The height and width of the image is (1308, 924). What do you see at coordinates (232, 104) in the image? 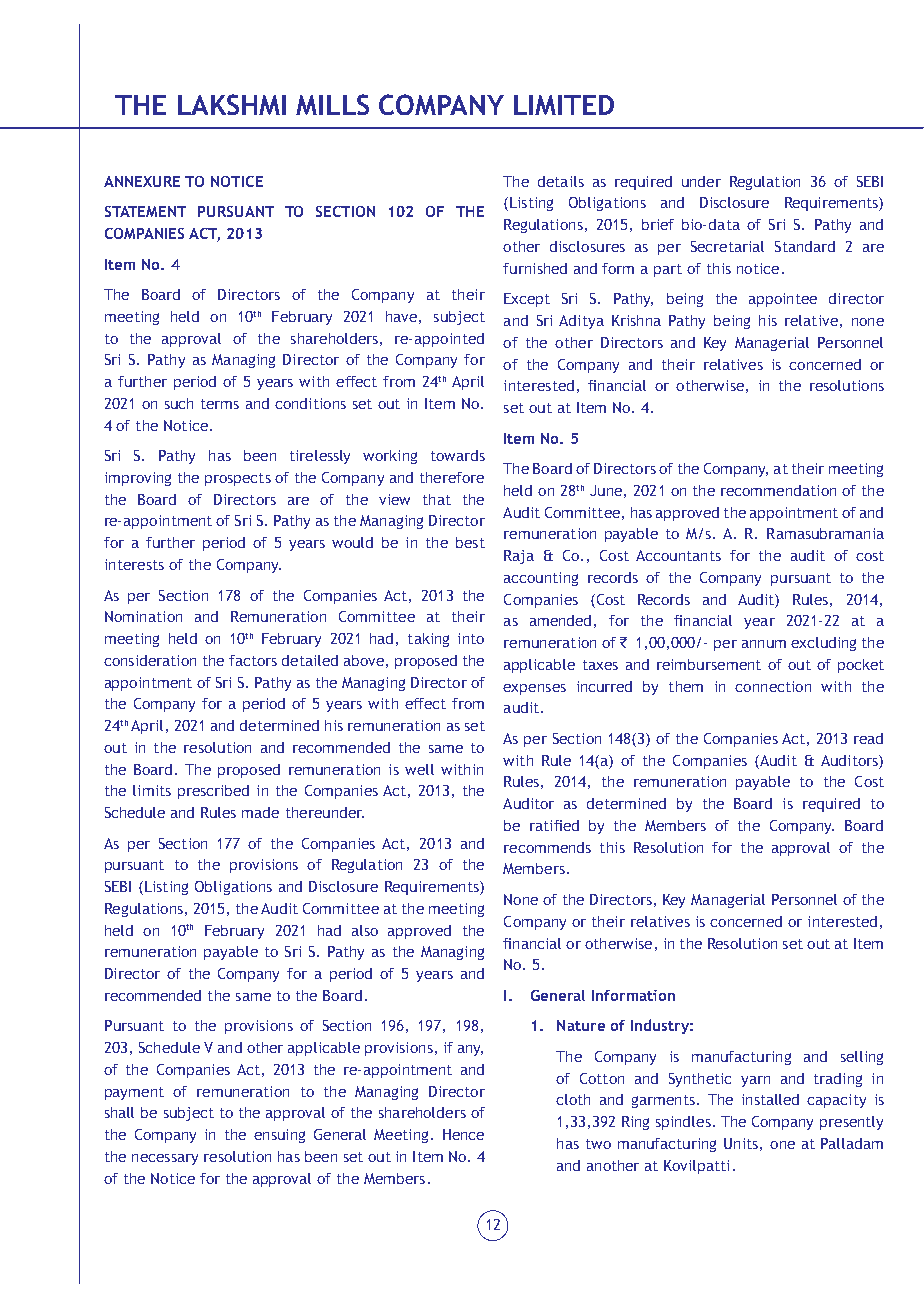
I see `LAKSHMI` at bounding box center [232, 104].
